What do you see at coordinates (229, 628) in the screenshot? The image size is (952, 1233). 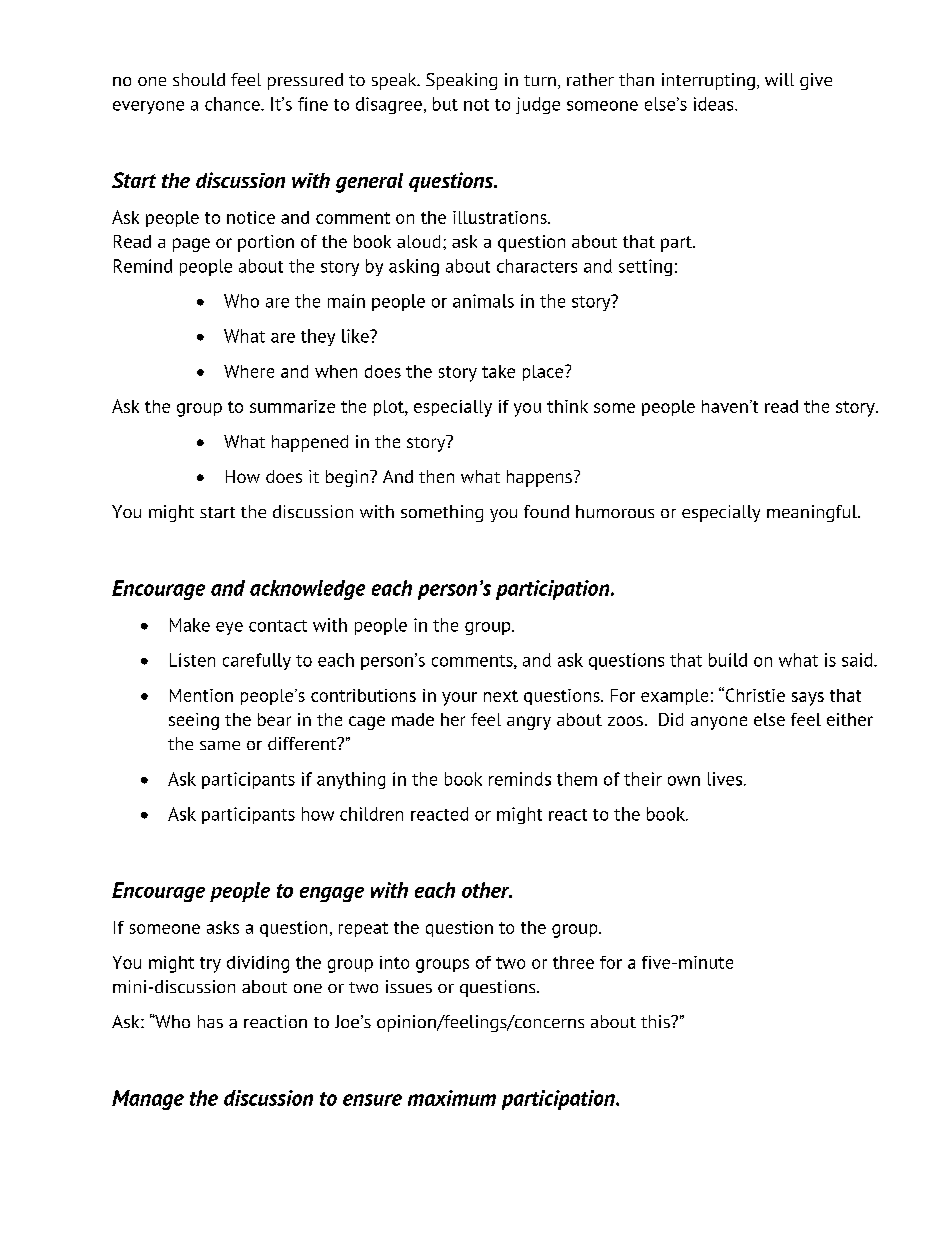 I see `eye` at bounding box center [229, 628].
